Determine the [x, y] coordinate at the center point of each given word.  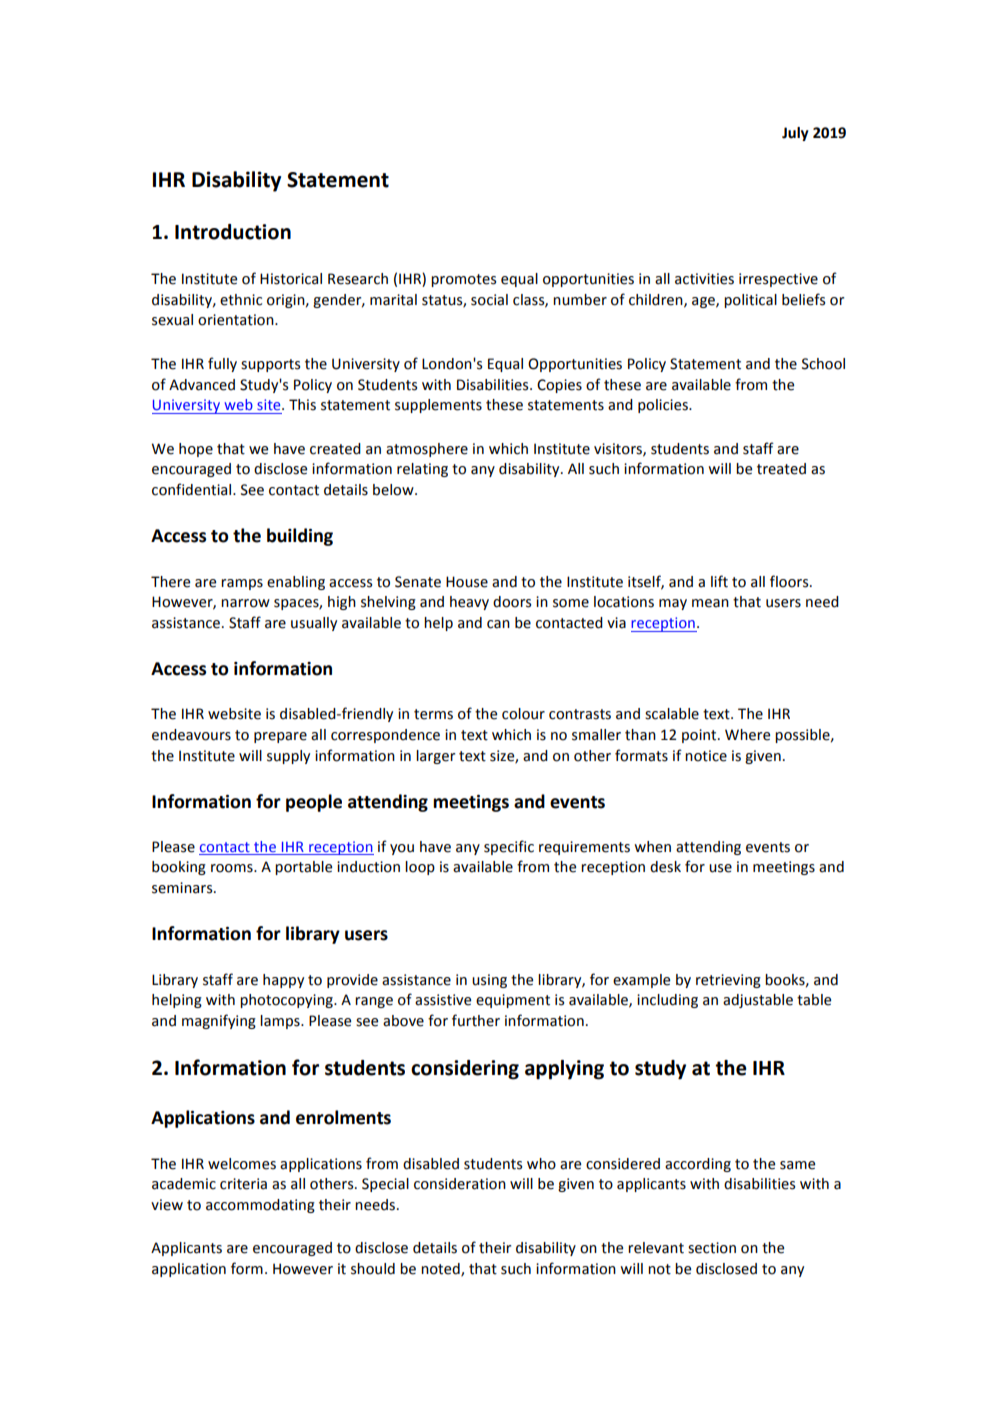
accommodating [260, 1206]
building [300, 537]
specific [509, 847]
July [795, 134]
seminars [183, 888]
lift [719, 581]
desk [665, 867]
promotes [463, 280]
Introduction [233, 232]
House [467, 582]
